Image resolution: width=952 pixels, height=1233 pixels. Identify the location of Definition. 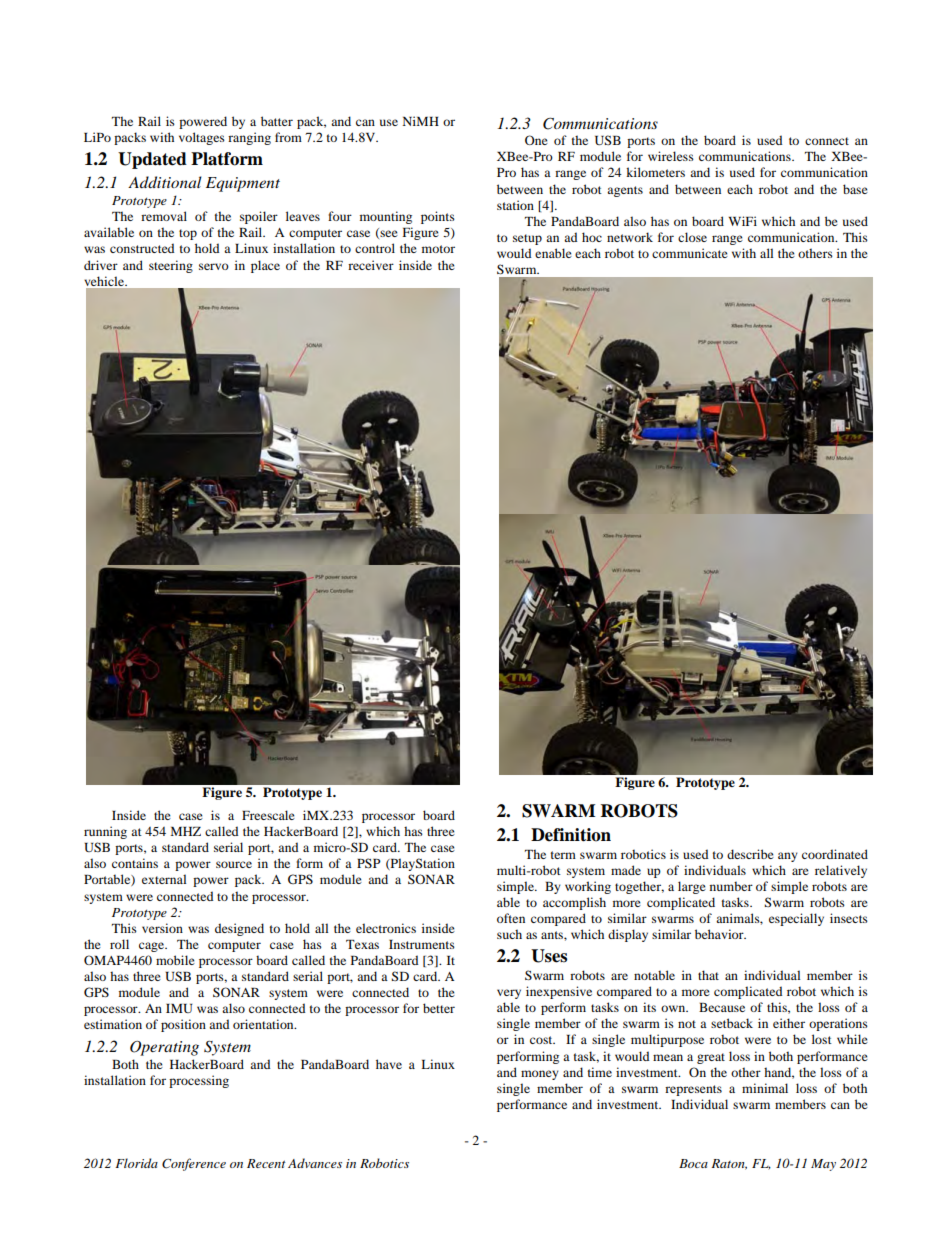
(571, 835).
